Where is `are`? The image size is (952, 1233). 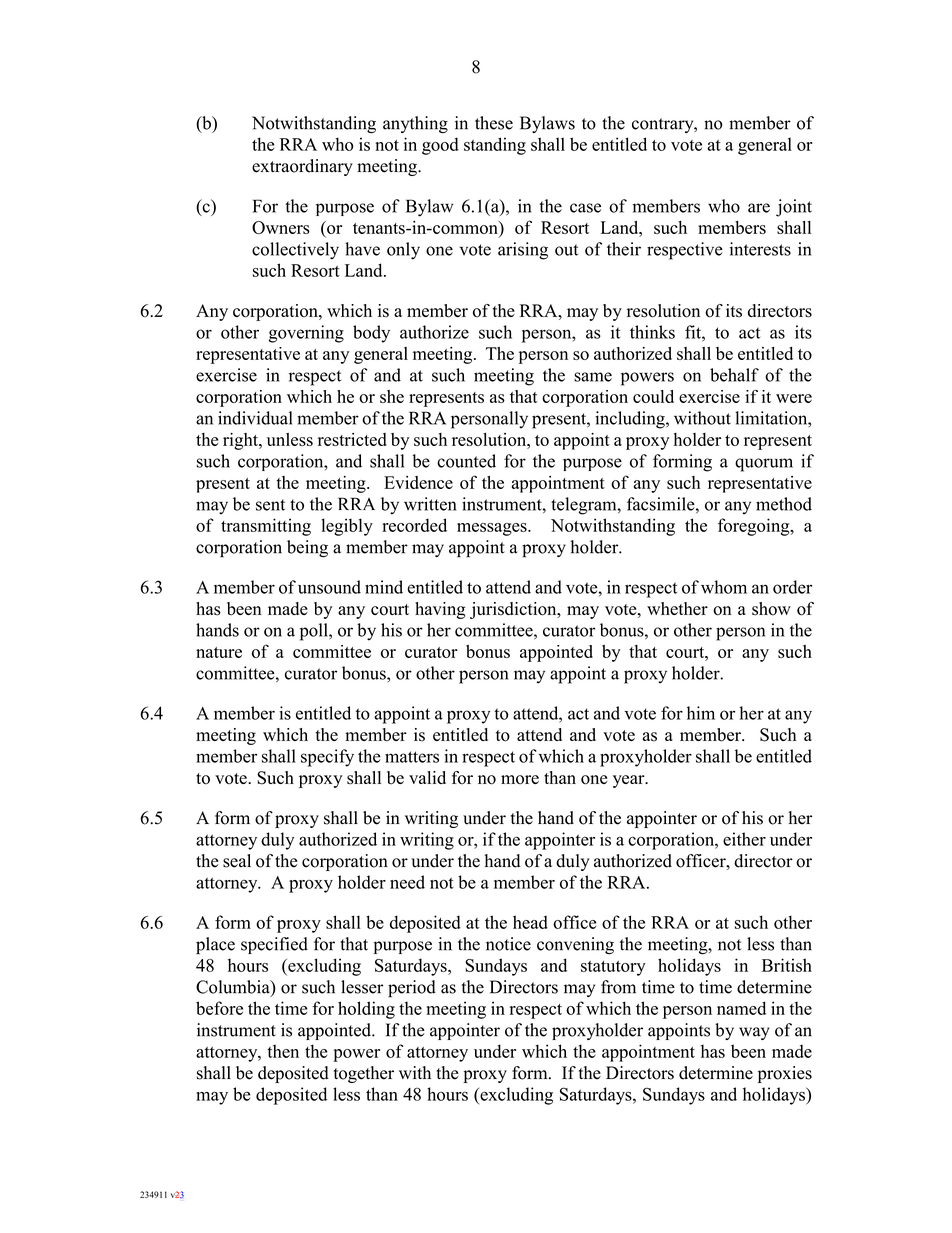 are is located at coordinates (759, 208).
